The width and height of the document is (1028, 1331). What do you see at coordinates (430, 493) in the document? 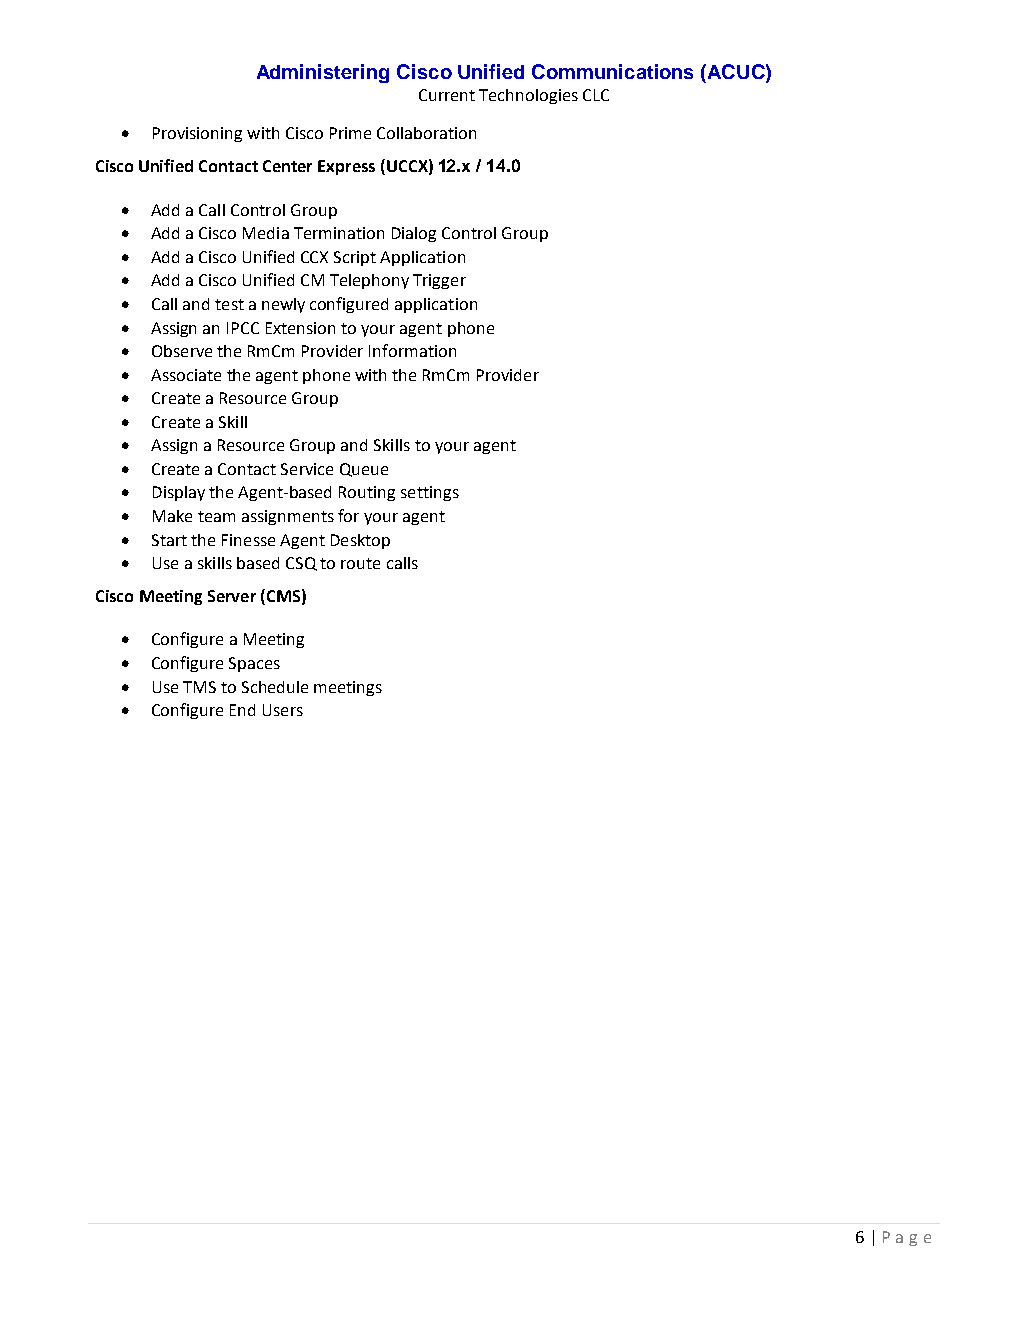
I see `settings` at bounding box center [430, 493].
